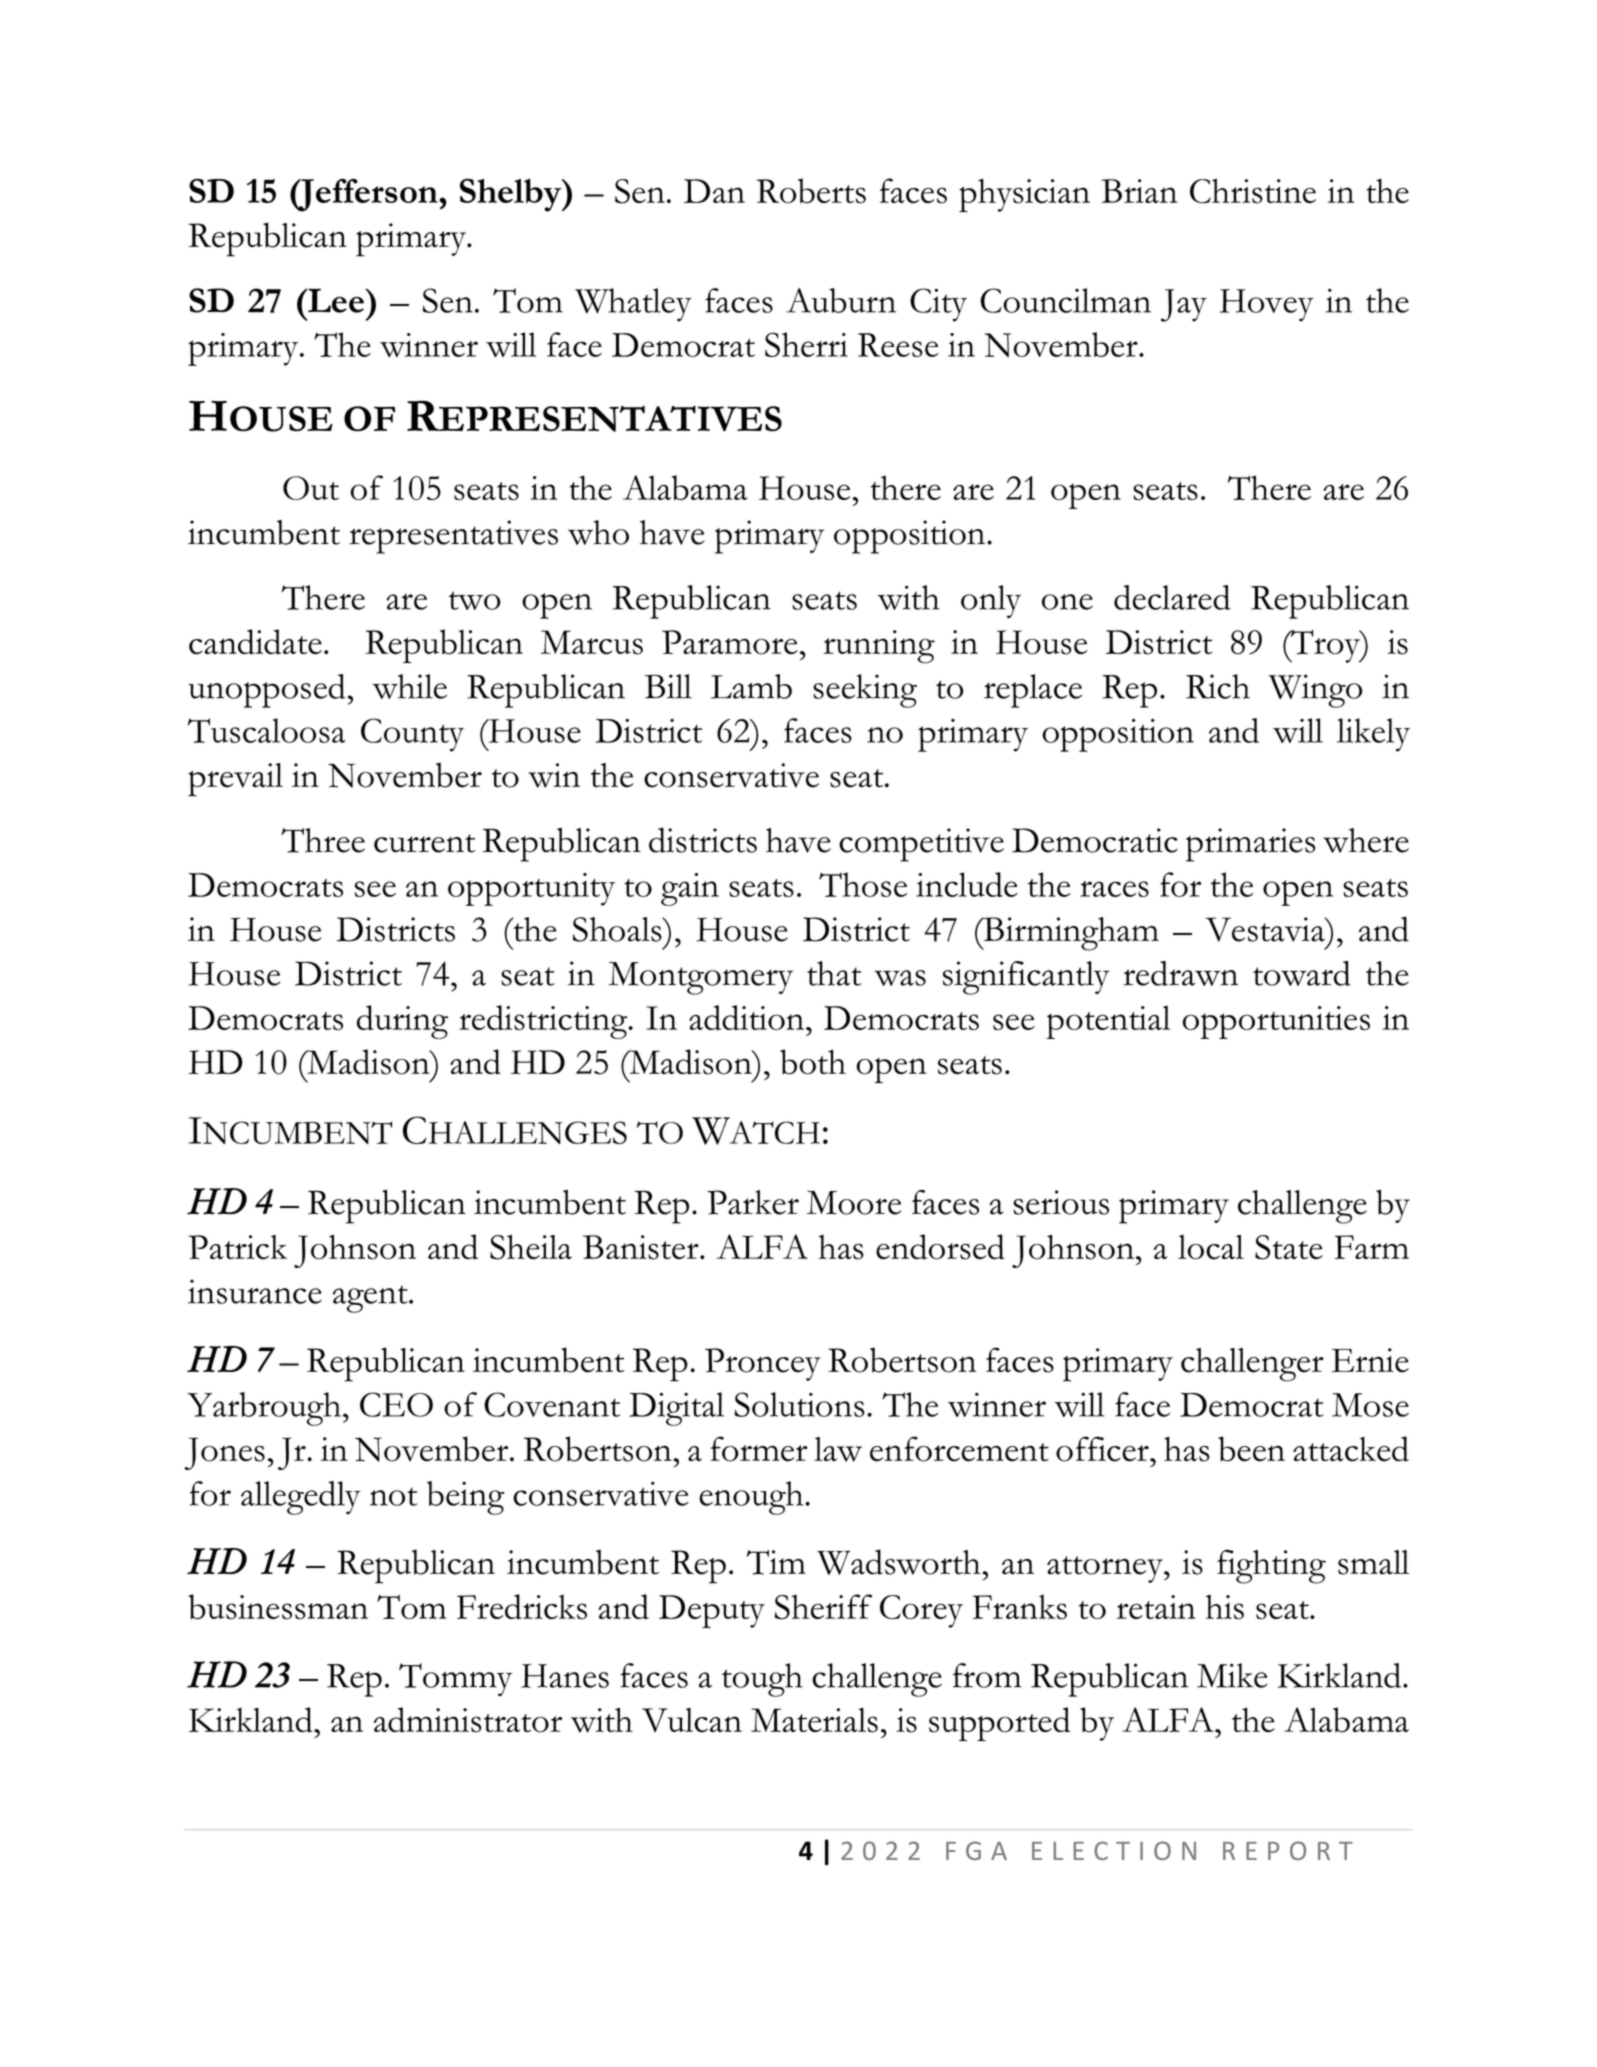  I want to click on Parker, so click(753, 1202).
